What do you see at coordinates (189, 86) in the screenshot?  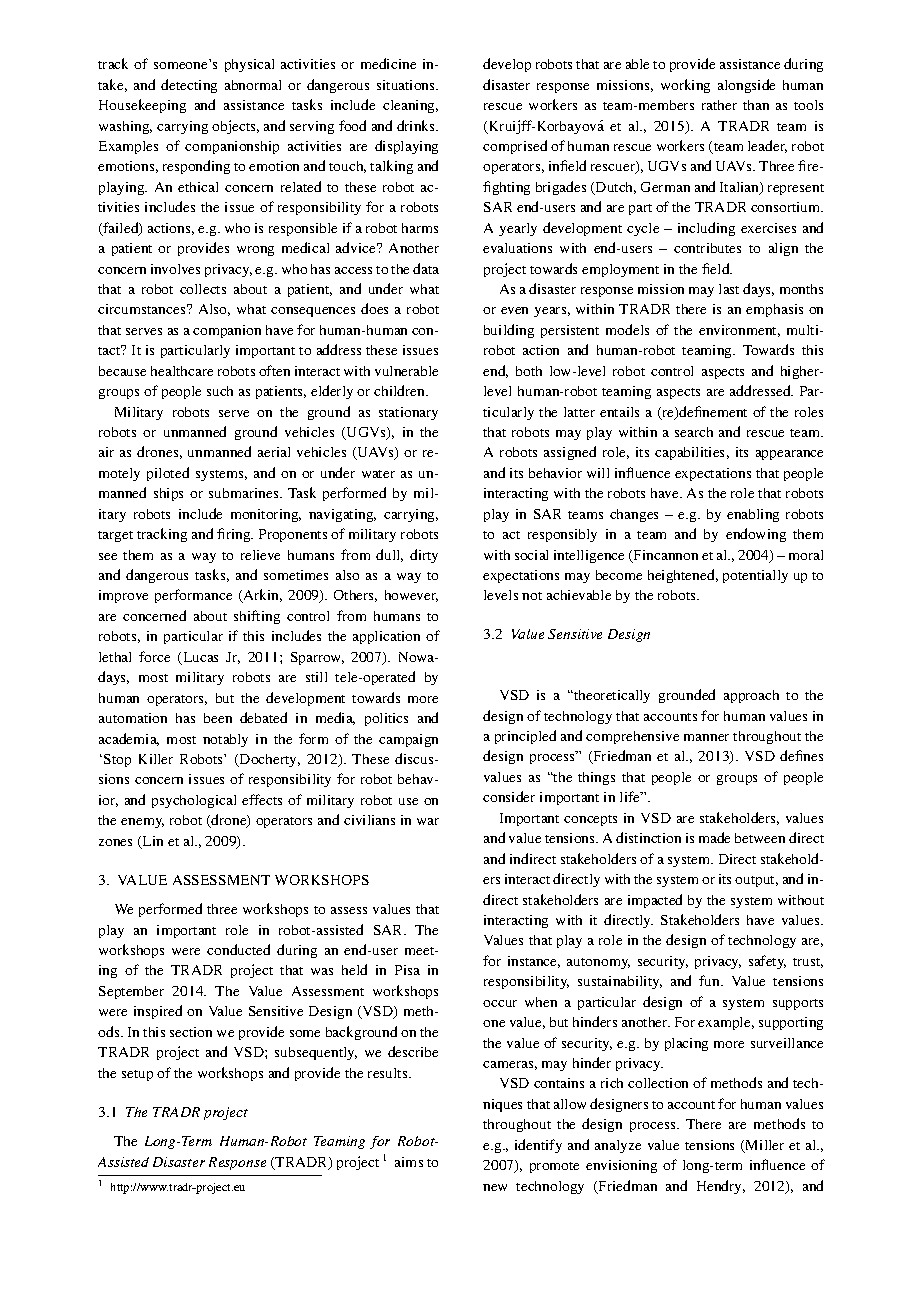 I see `detecting` at bounding box center [189, 86].
